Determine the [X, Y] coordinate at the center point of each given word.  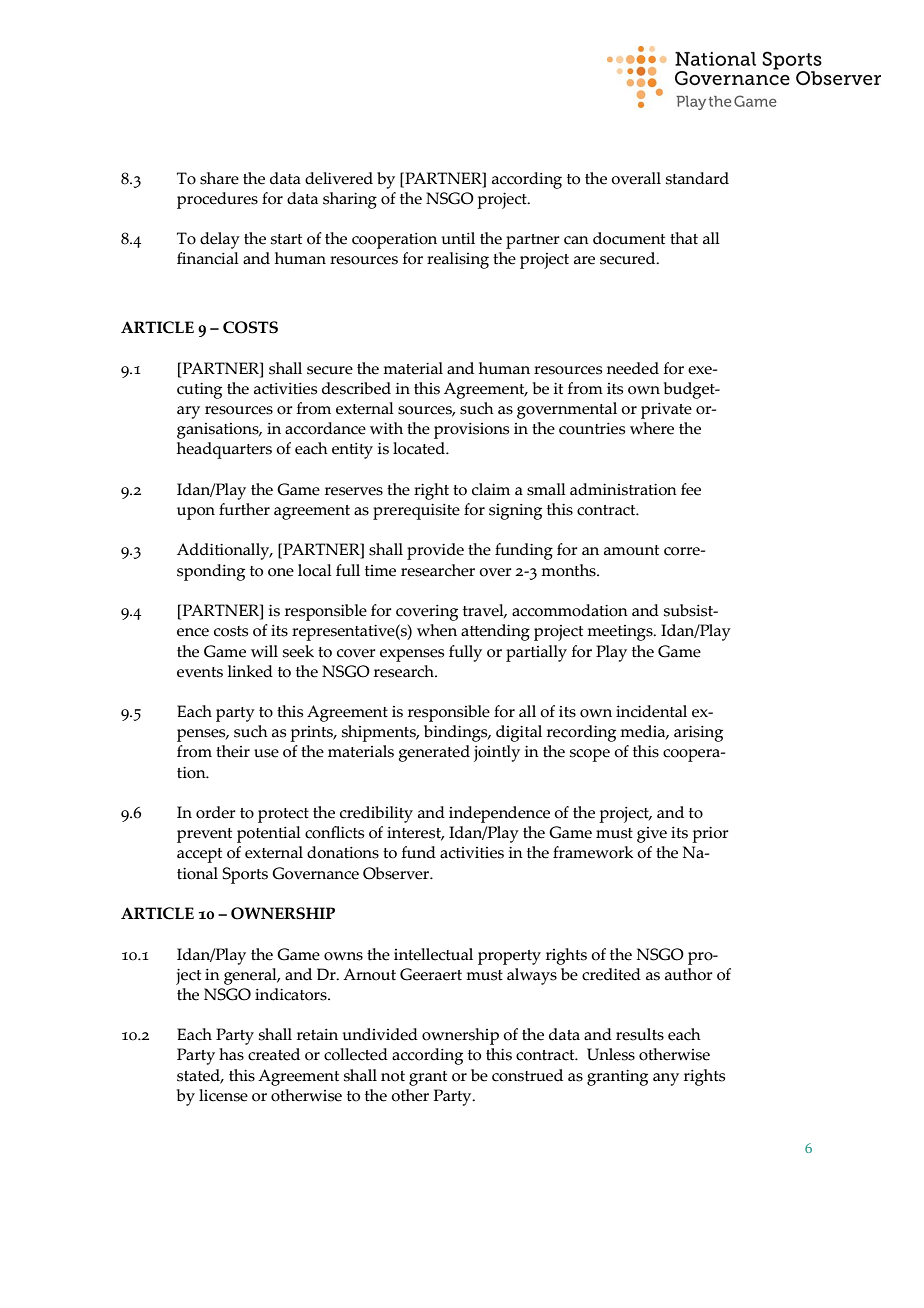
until [458, 238]
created [274, 1054]
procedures [217, 200]
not [393, 1076]
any [666, 1079]
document [629, 238]
